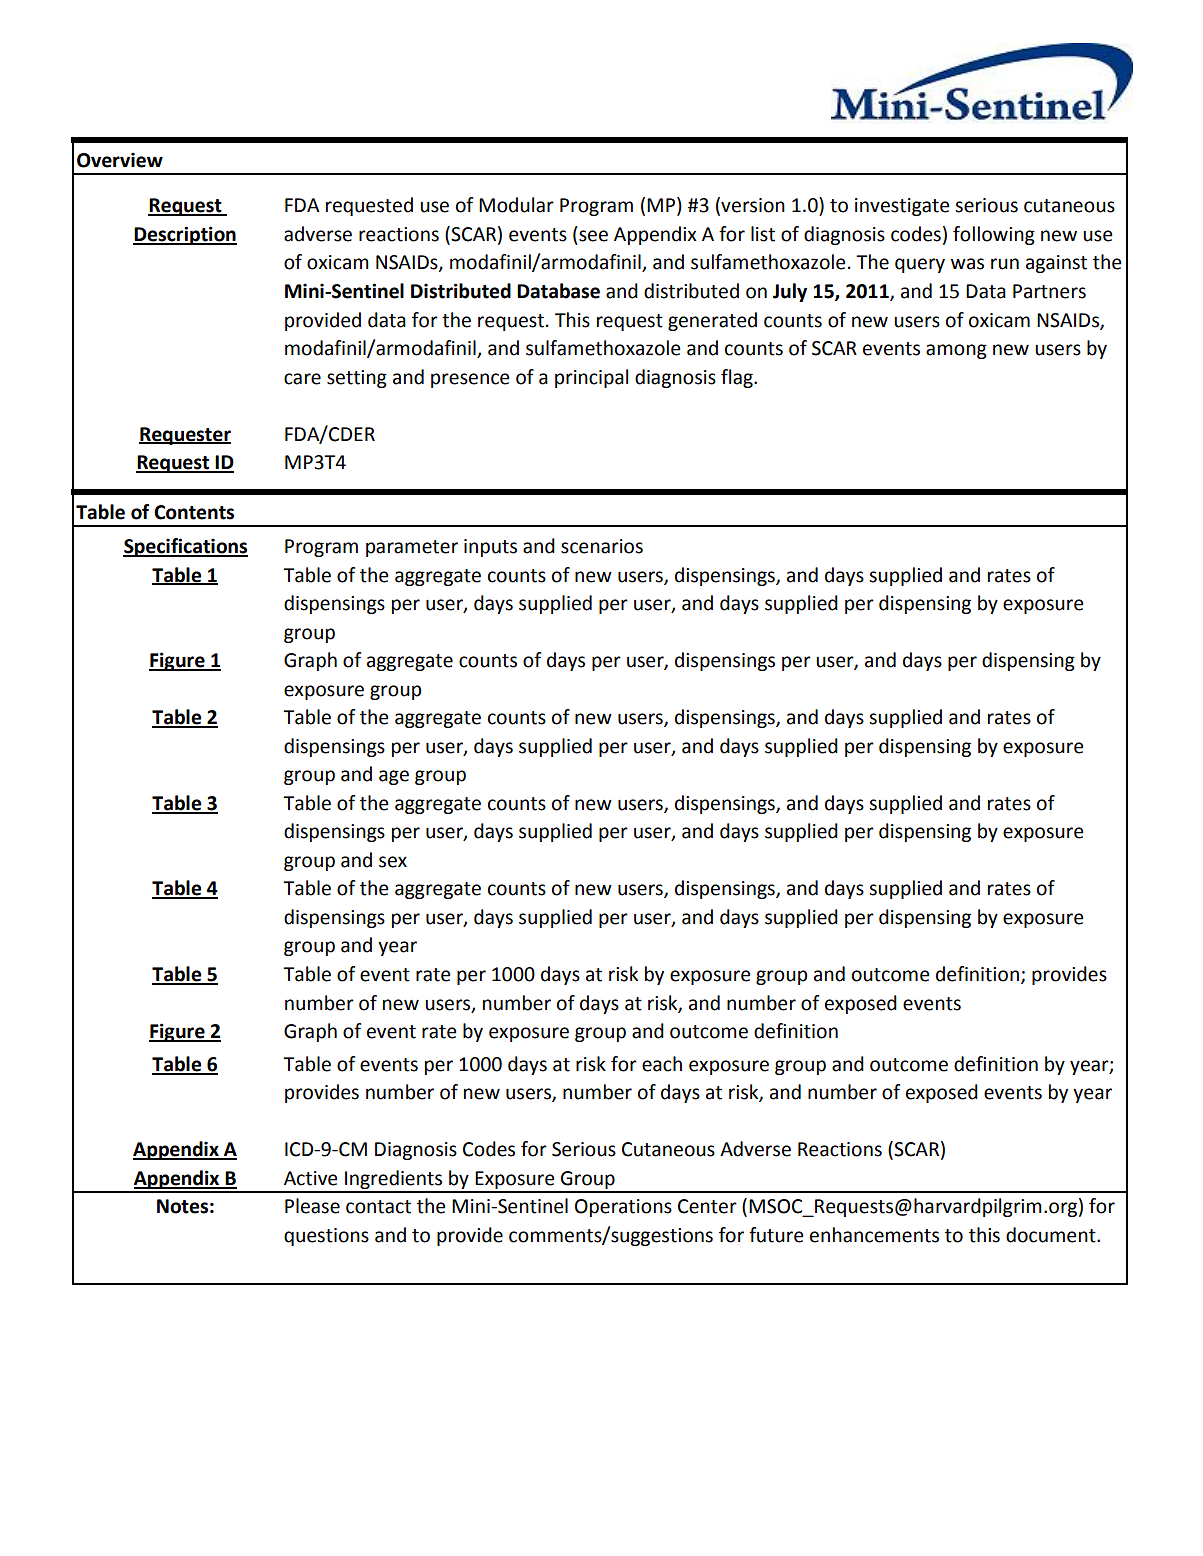 Image resolution: width=1203 pixels, height=1556 pixels. What do you see at coordinates (182, 1206) in the screenshot?
I see `Notes` at bounding box center [182, 1206].
